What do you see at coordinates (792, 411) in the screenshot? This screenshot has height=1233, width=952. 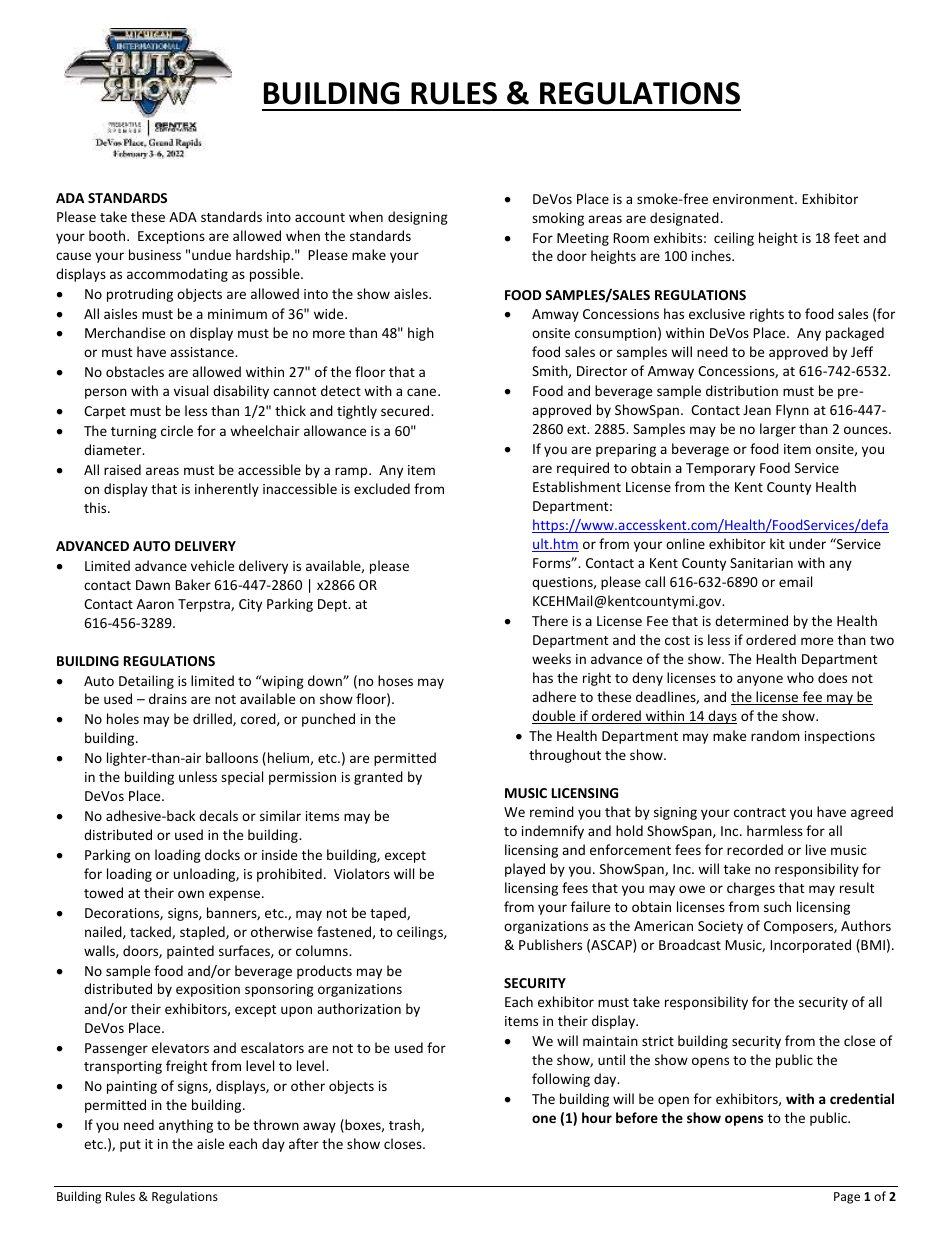 I see `Flynn` at bounding box center [792, 411].
